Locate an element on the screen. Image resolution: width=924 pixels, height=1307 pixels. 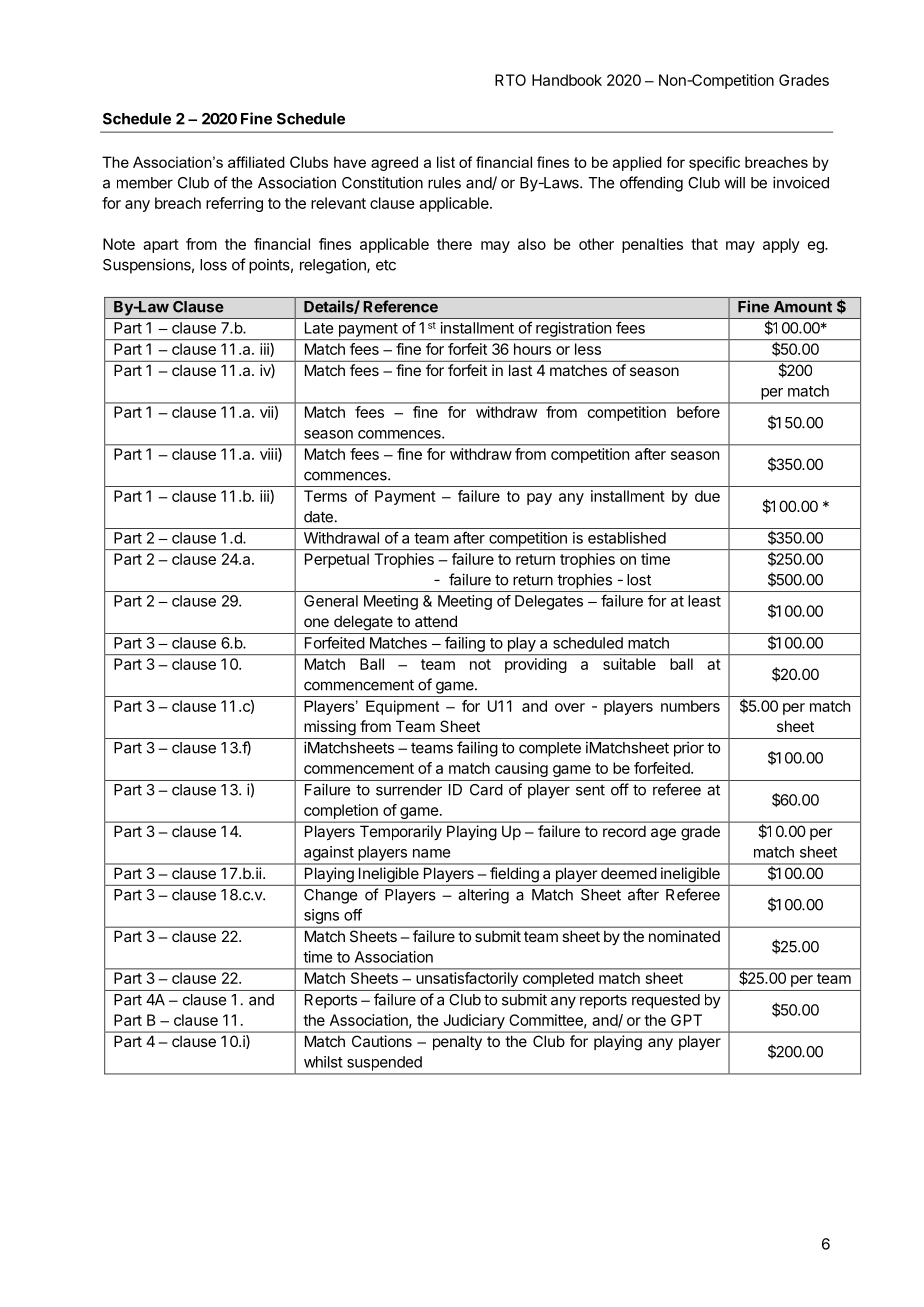
specific is located at coordinates (714, 163).
